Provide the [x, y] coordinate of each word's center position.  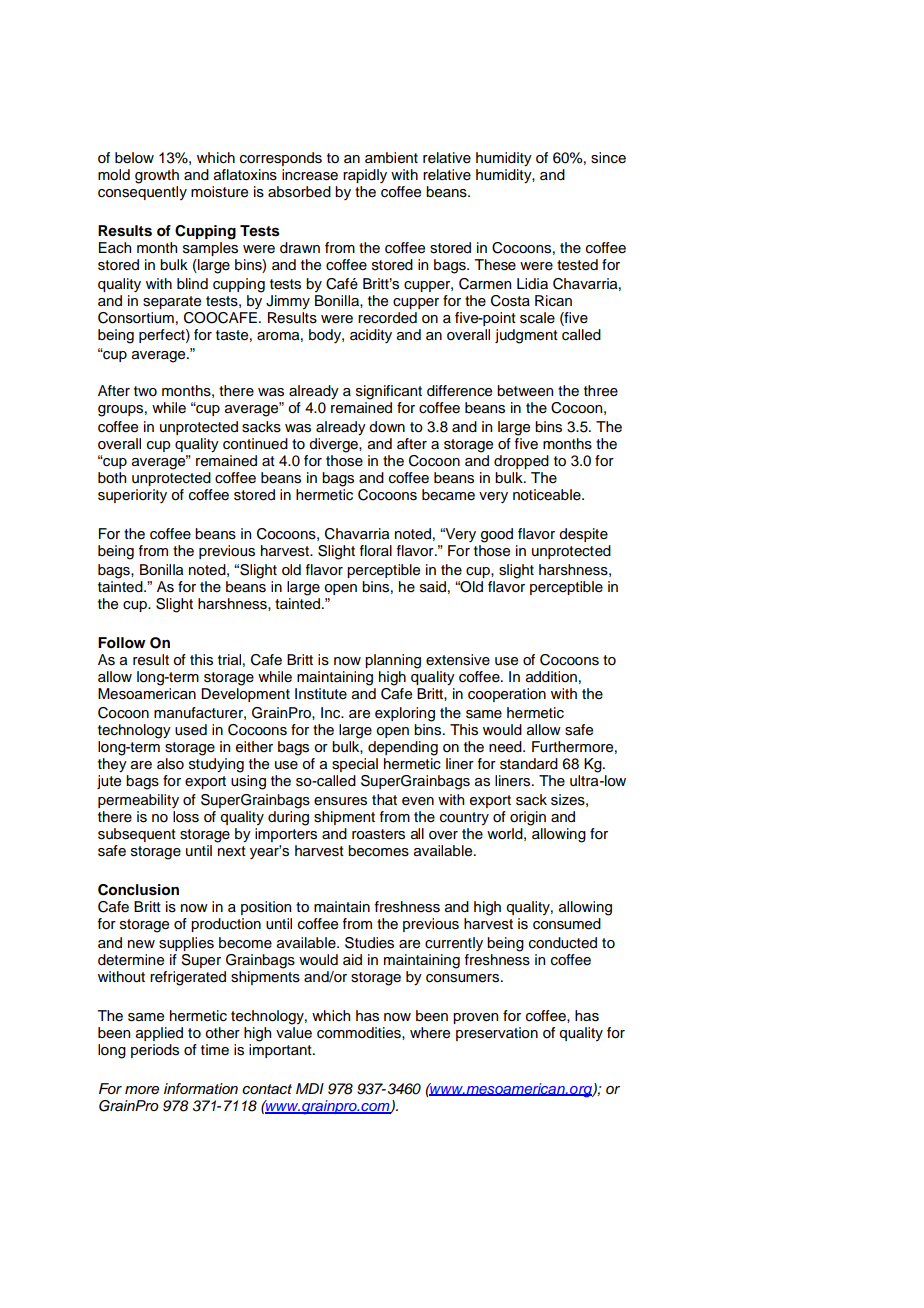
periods [155, 1051]
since [608, 158]
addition [551, 677]
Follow [122, 643]
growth [157, 176]
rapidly [365, 176]
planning [393, 661]
